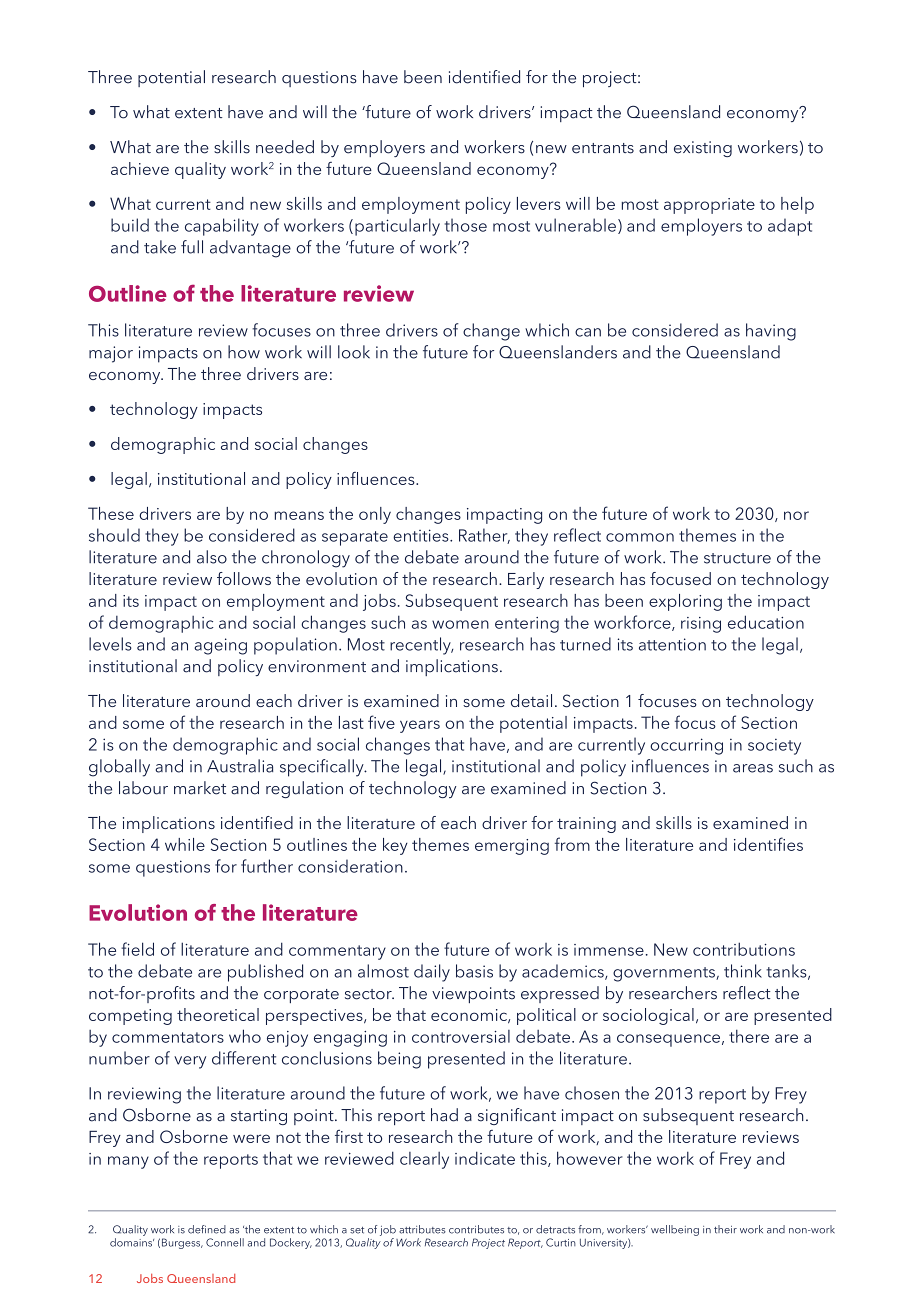  What do you see at coordinates (207, 1229) in the image?
I see `defined` at bounding box center [207, 1229].
